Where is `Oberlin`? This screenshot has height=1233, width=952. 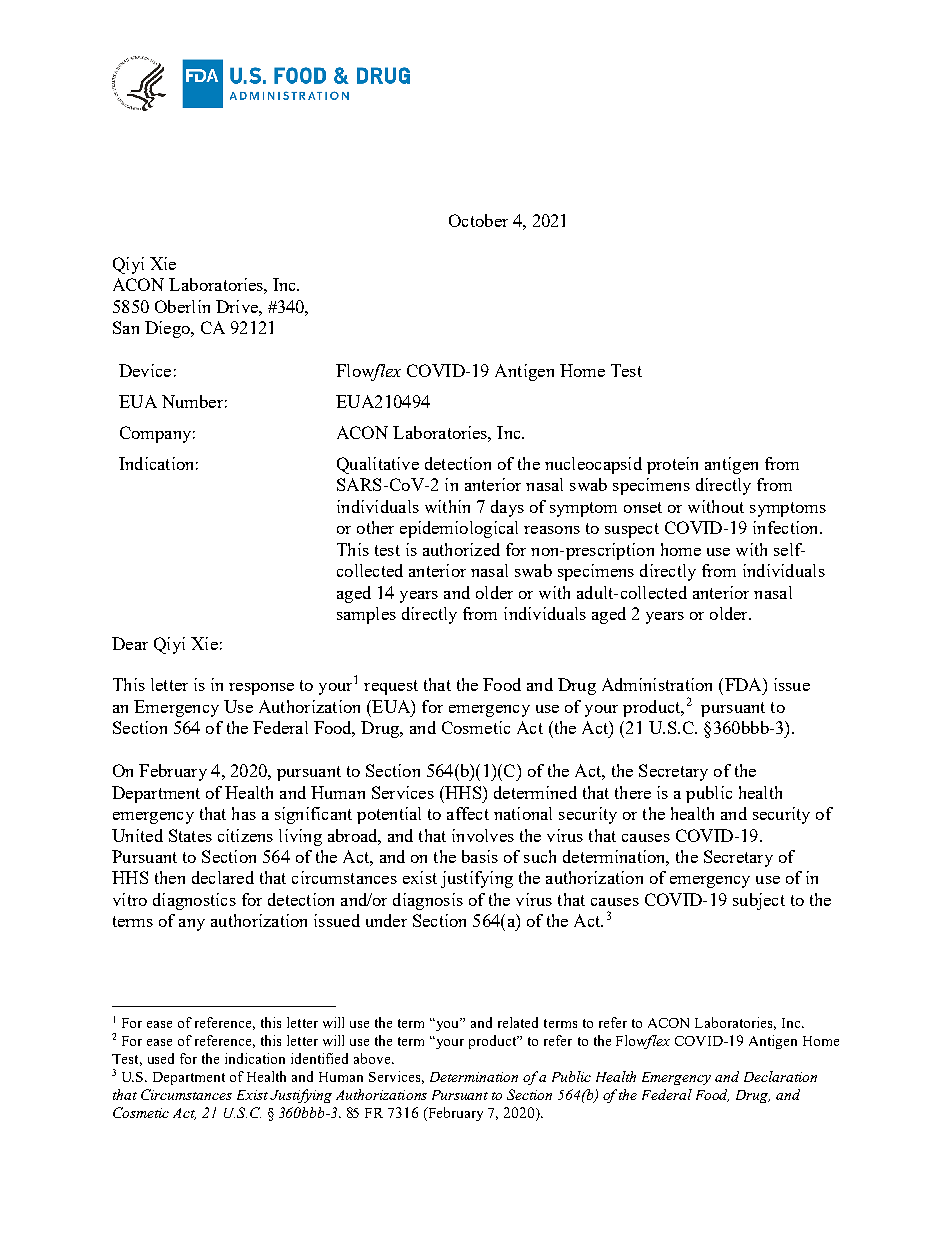
Oberlin is located at coordinates (182, 306).
